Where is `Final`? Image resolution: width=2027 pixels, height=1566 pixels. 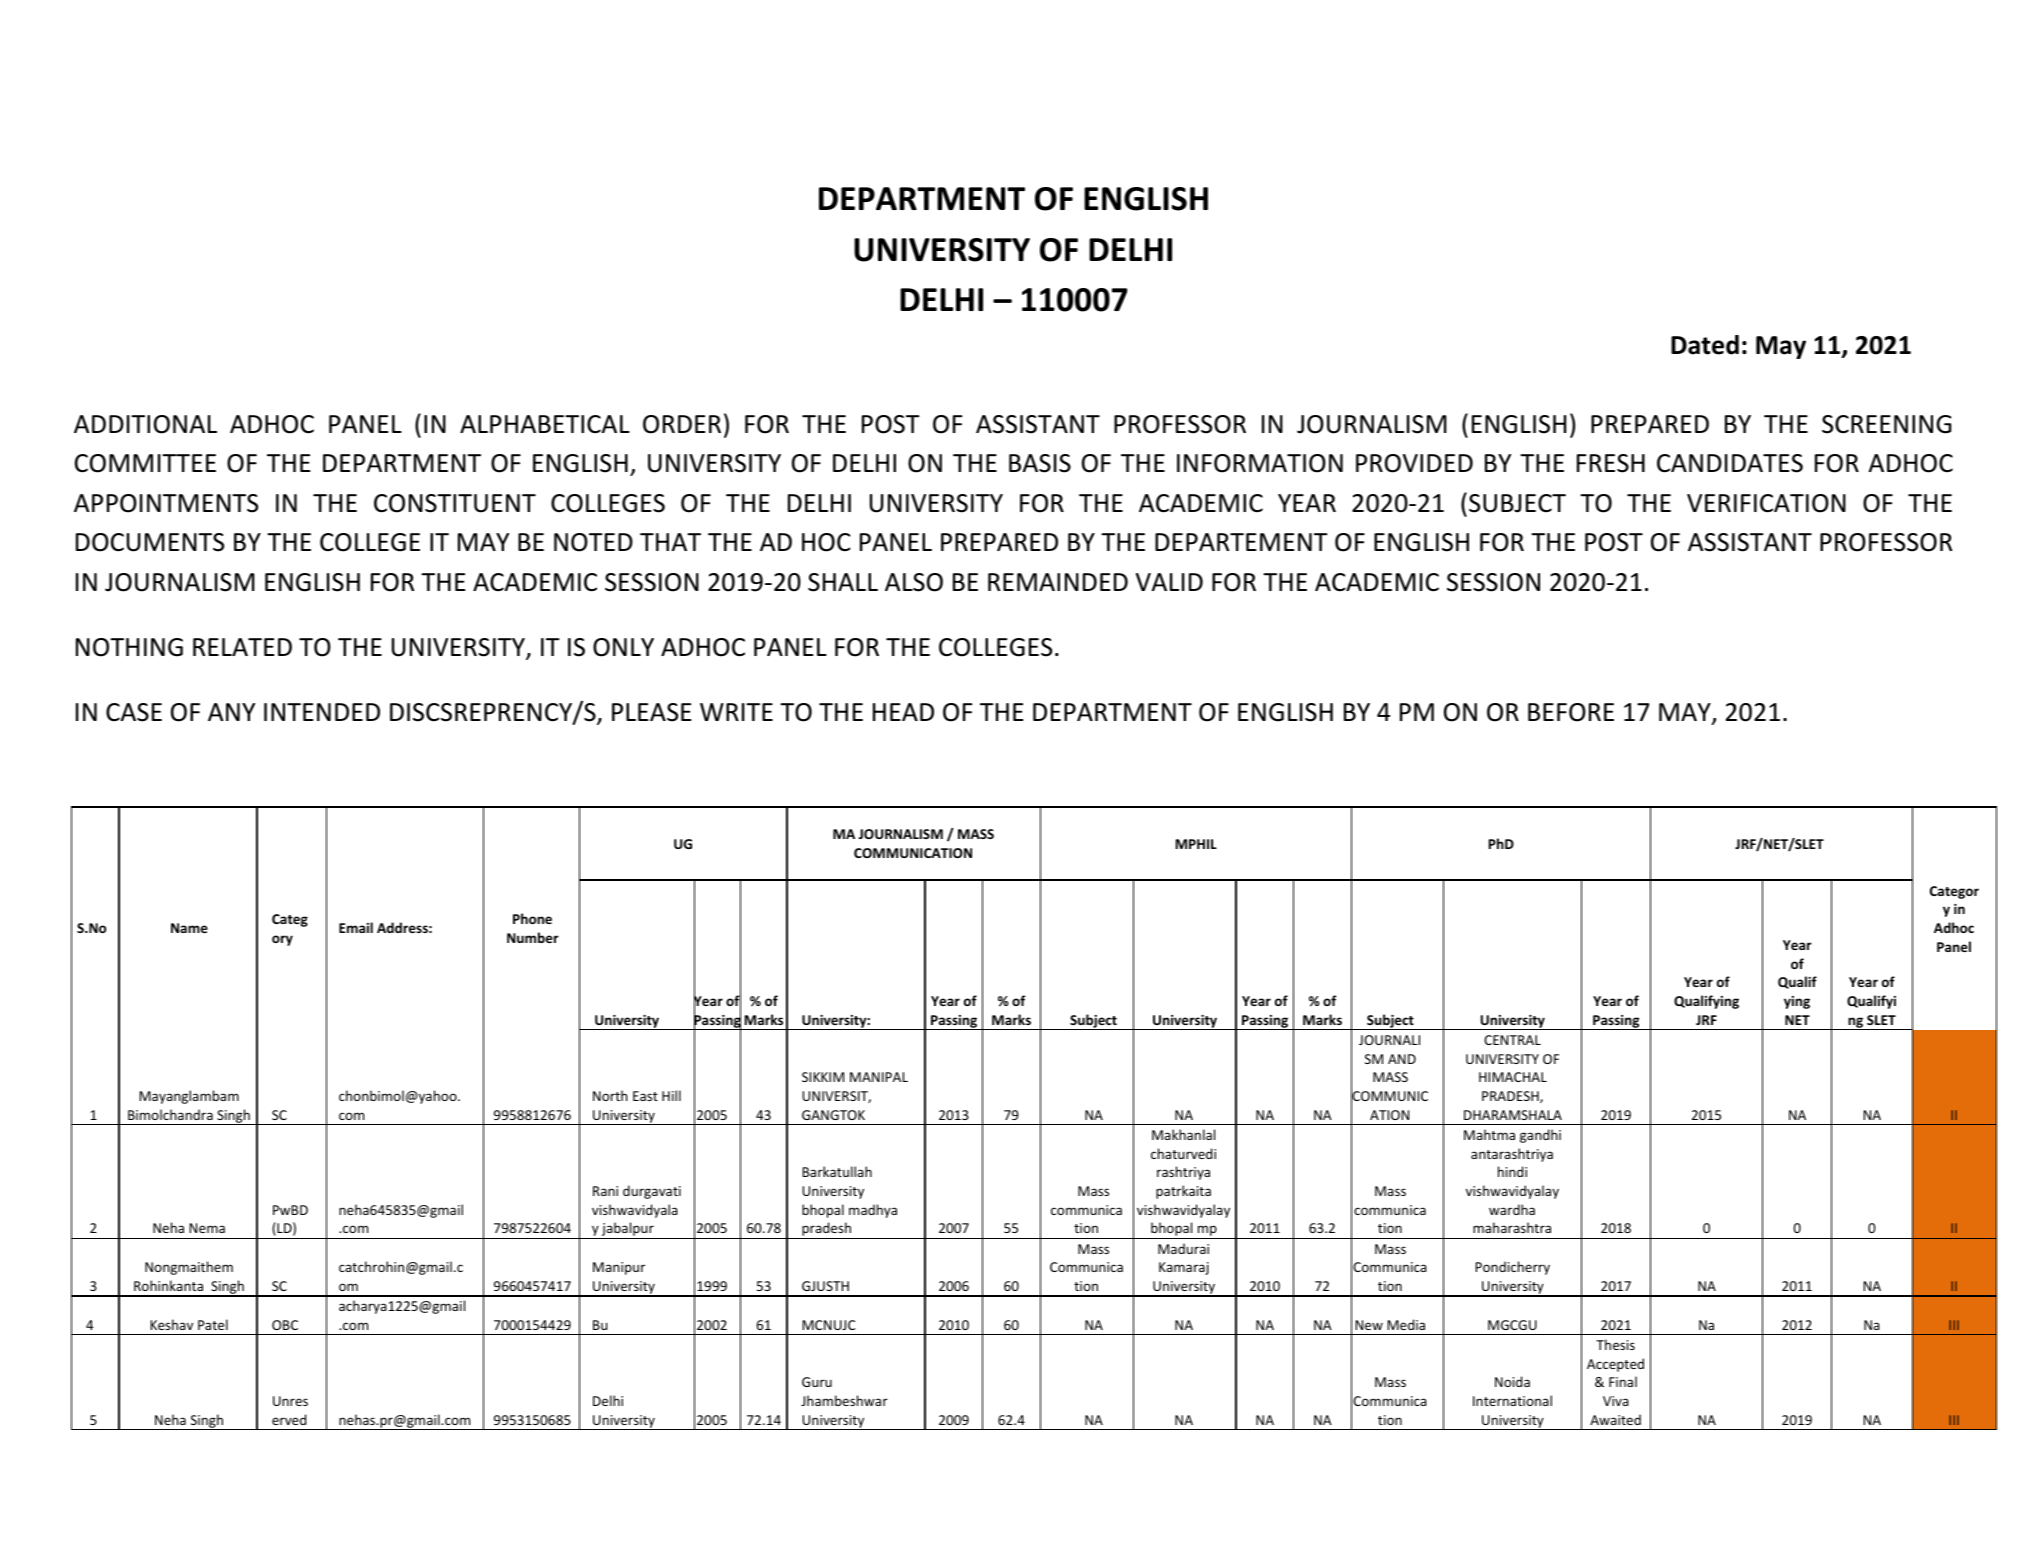
Final is located at coordinates (1623, 1381).
